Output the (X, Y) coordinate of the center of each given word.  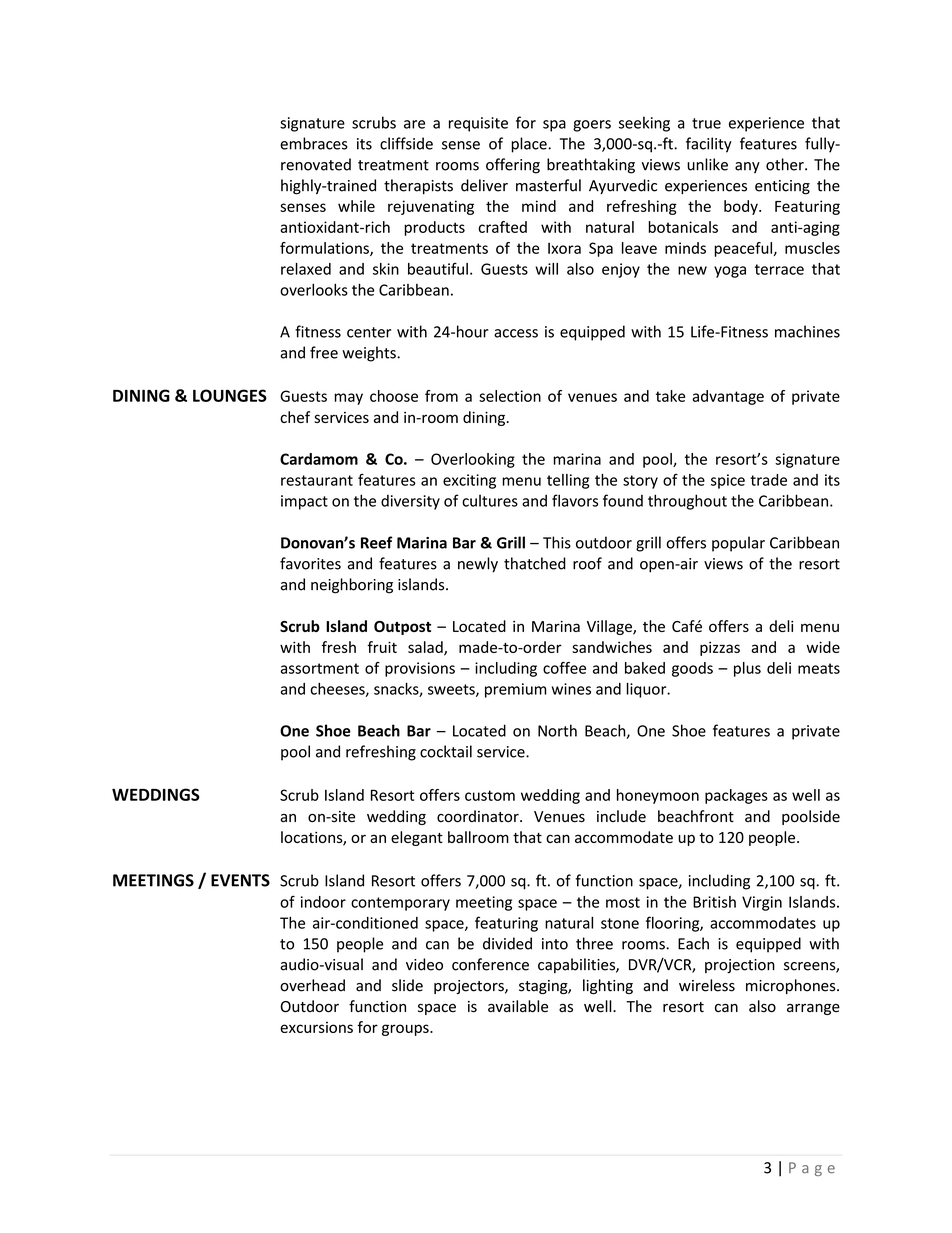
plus (747, 669)
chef (295, 417)
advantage (728, 397)
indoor (323, 902)
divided (507, 943)
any (747, 168)
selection (510, 396)
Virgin (762, 903)
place (530, 145)
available (518, 1006)
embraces (314, 143)
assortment (320, 668)
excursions (316, 1027)
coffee (564, 668)
